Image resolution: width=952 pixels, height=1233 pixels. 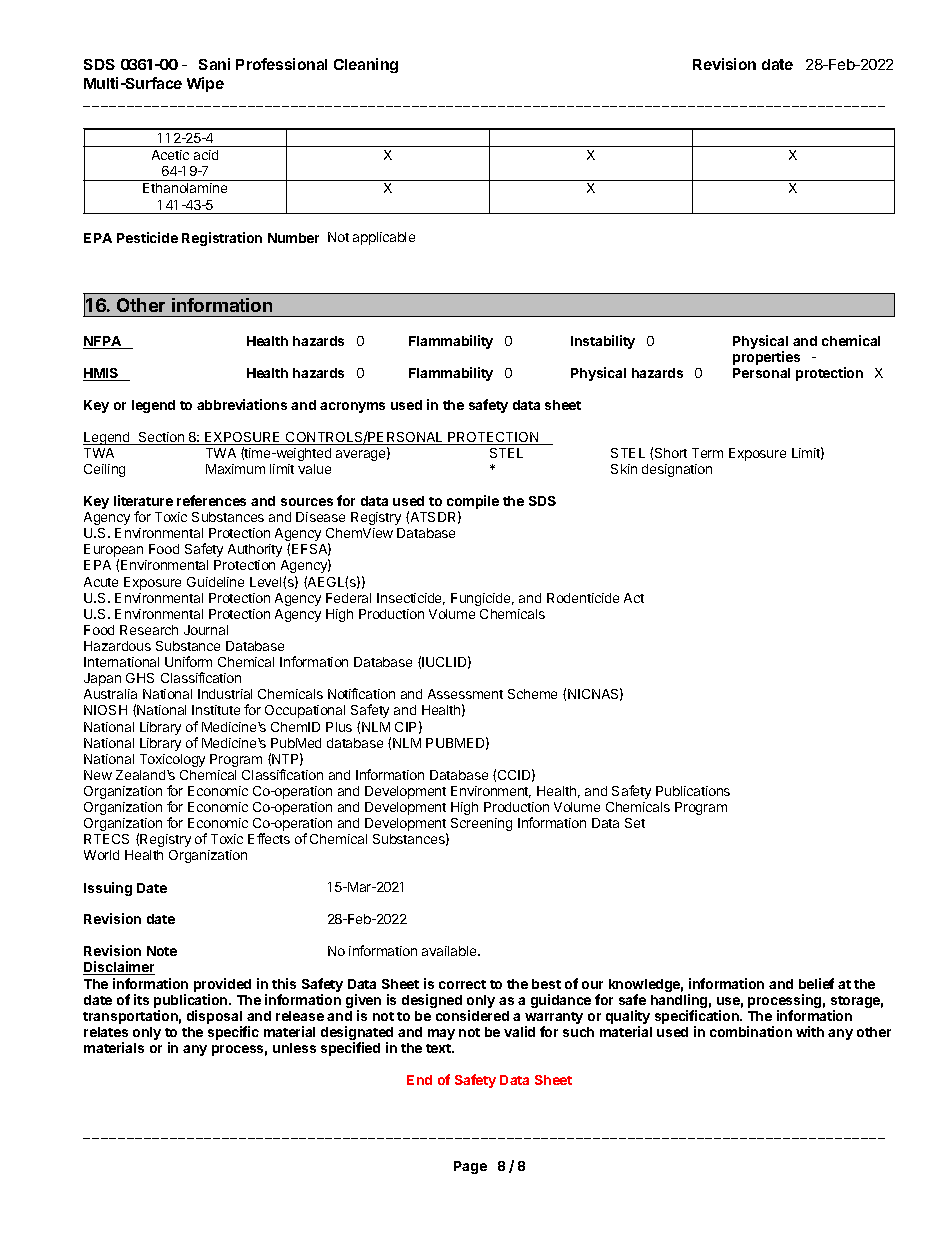 I want to click on Wipe, so click(x=205, y=84).
